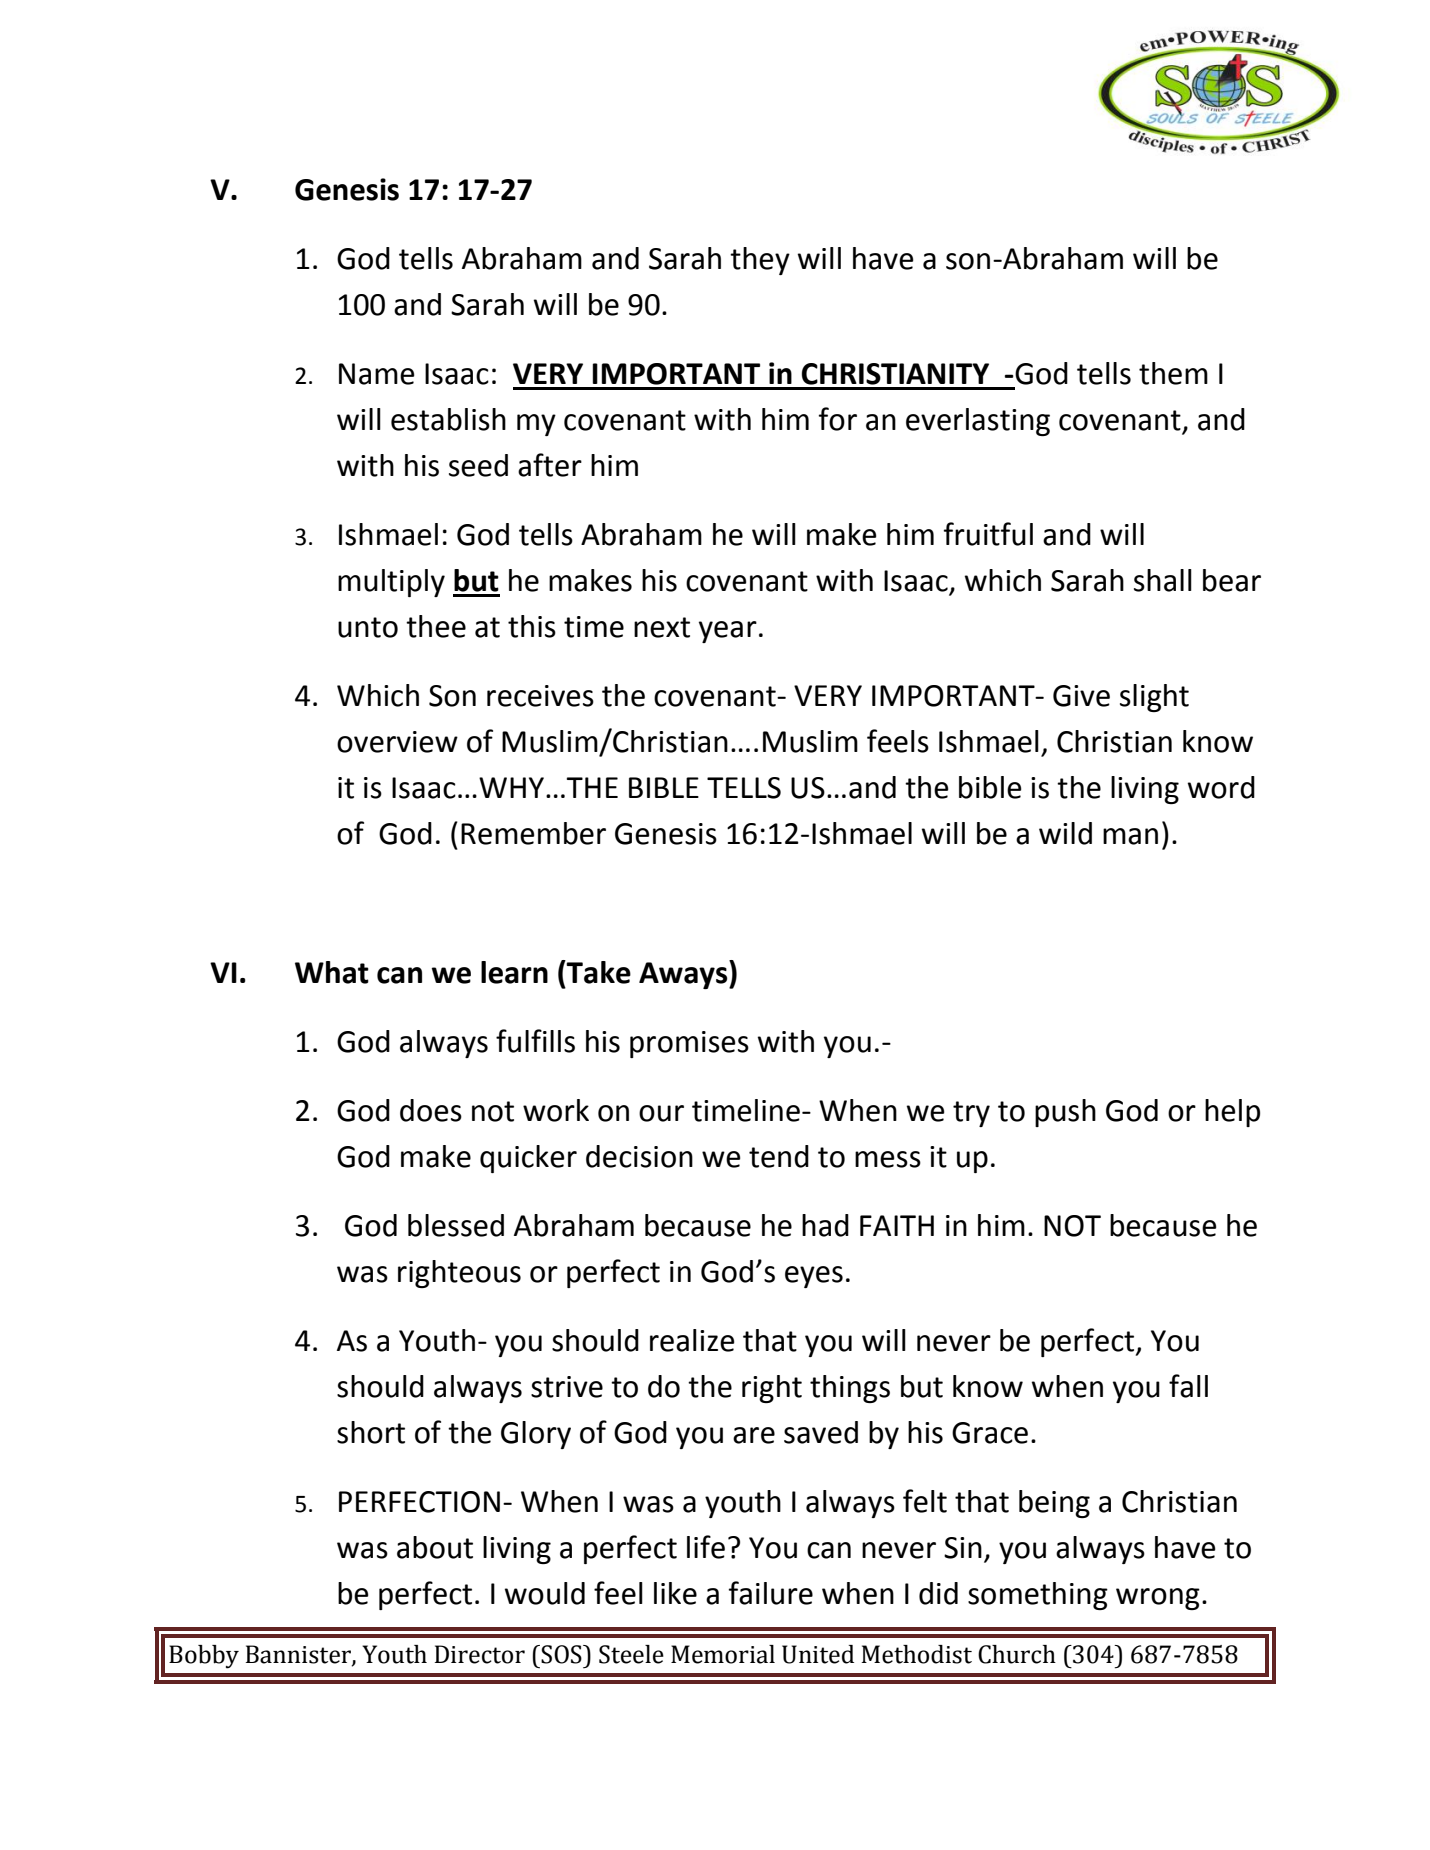  Describe the element at coordinates (377, 374) in the screenshot. I see `Name` at that location.
